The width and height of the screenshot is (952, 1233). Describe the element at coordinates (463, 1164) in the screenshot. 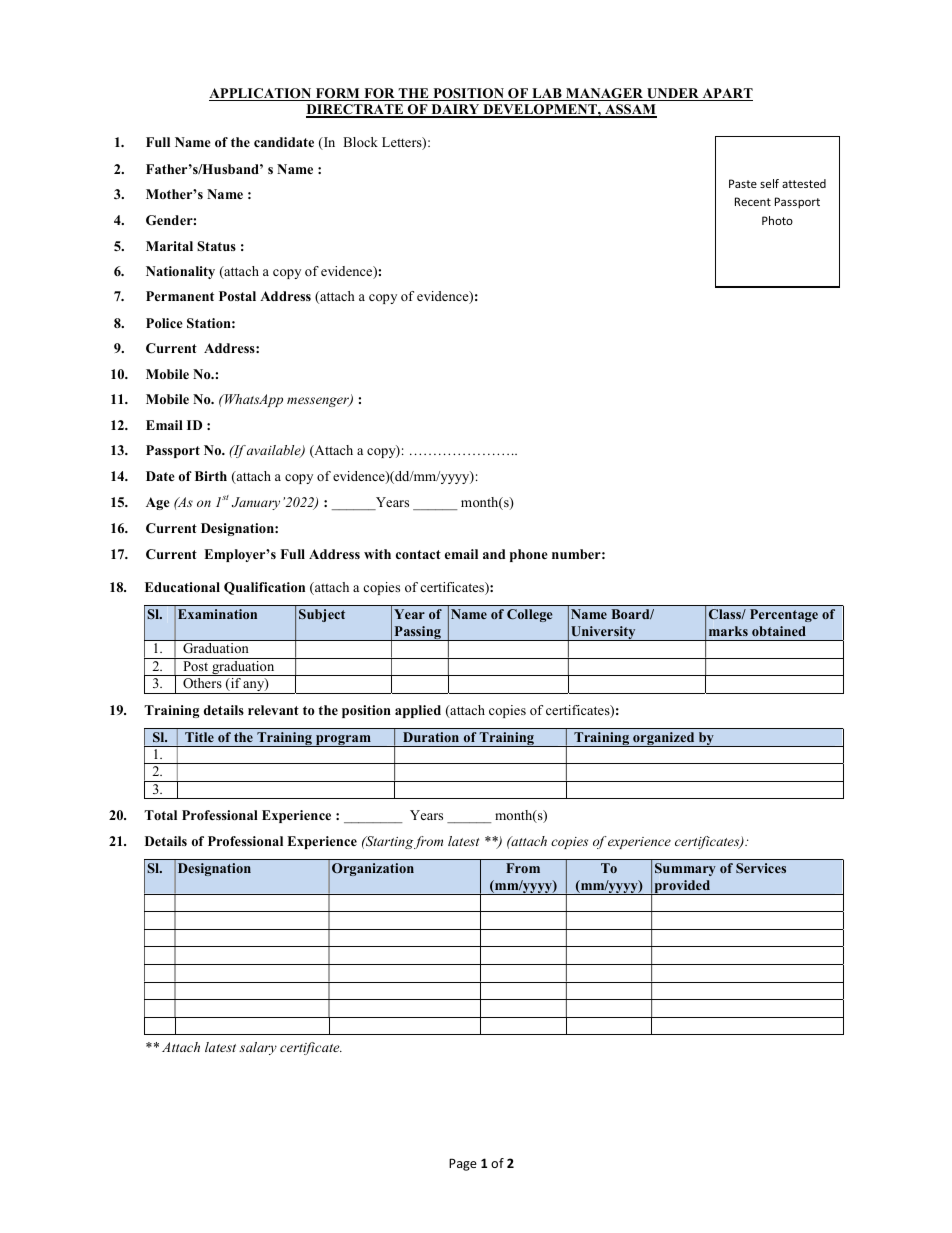

I see `Page` at that location.
